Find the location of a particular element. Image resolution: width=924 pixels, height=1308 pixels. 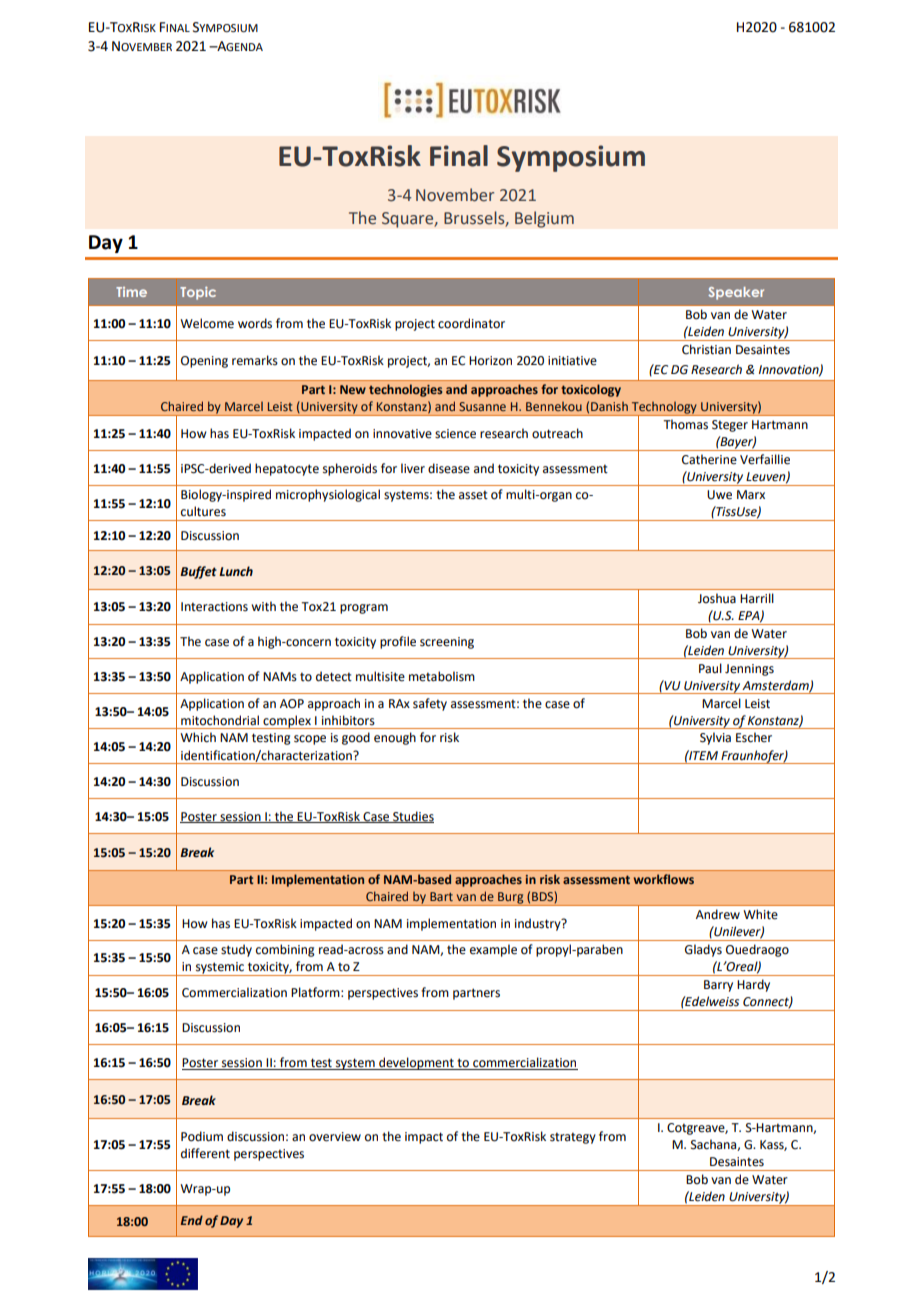

Topic is located at coordinates (198, 293).
